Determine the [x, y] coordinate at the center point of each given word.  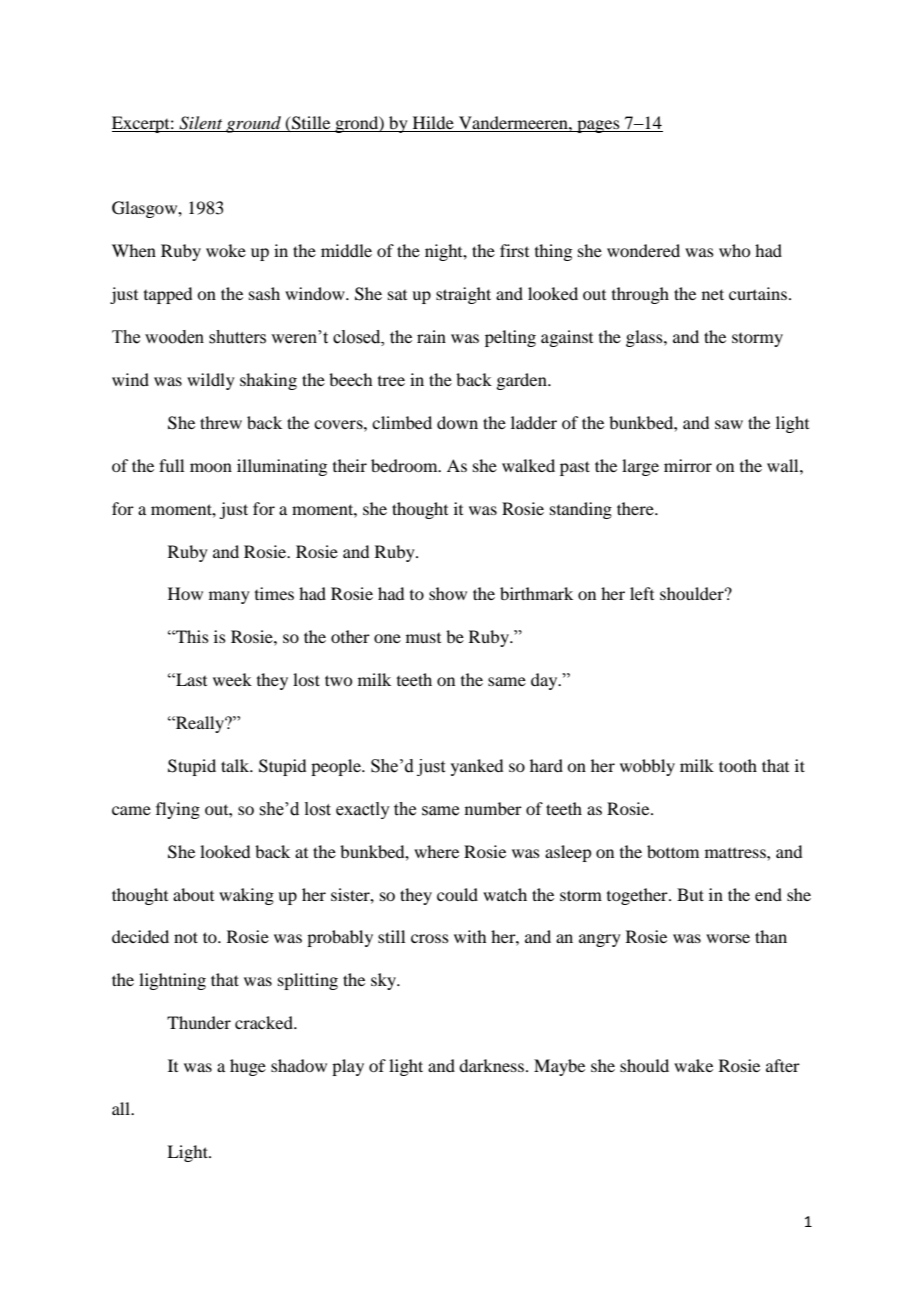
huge [248, 1067]
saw [729, 424]
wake [693, 1065]
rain [431, 336]
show [448, 593]
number [493, 808]
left [642, 593]
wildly [211, 381]
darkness [491, 1065]
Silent [200, 123]
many [229, 597]
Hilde [433, 122]
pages [598, 126]
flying [178, 810]
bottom [673, 851]
